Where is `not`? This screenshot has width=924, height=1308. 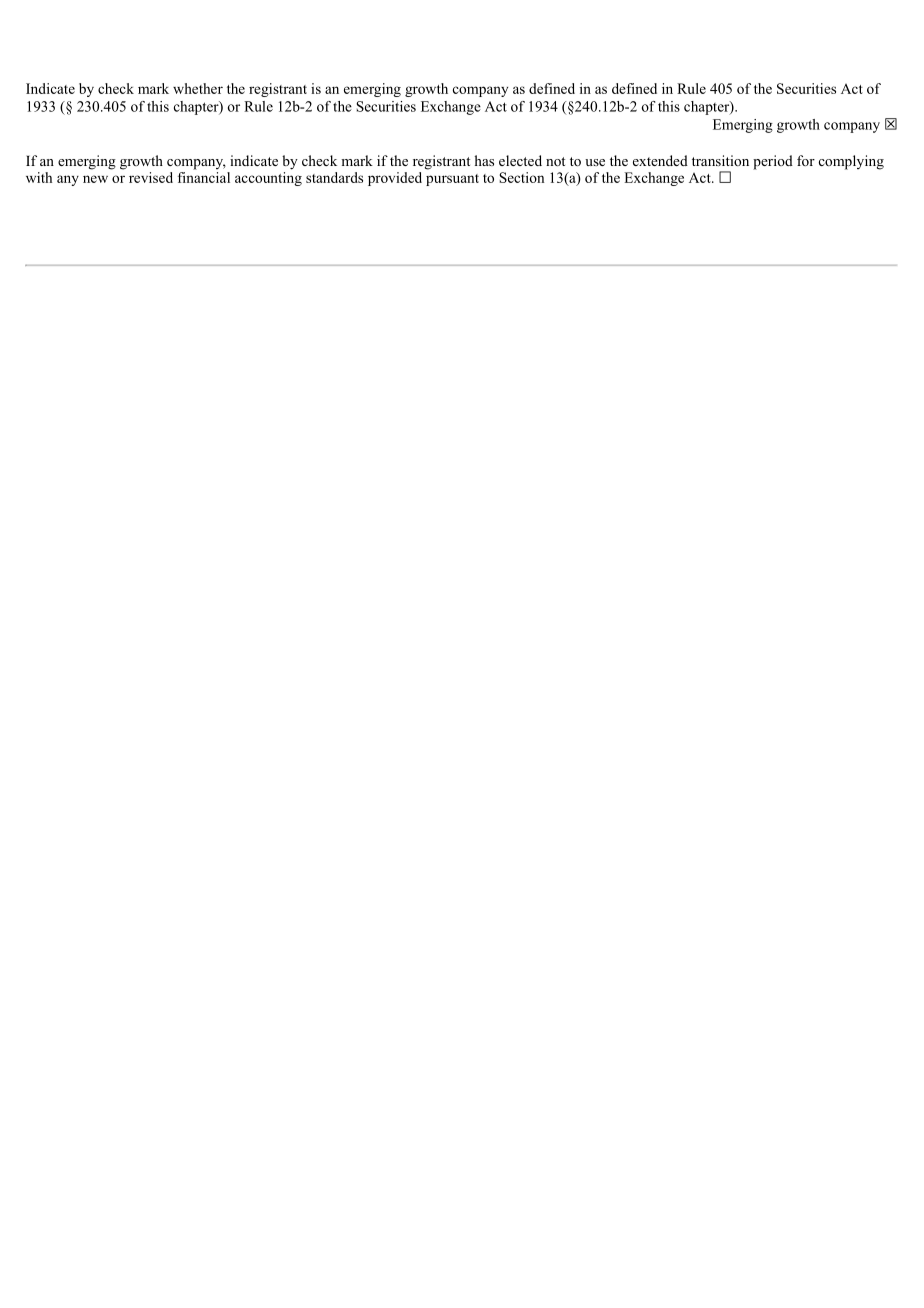
not is located at coordinates (555, 161).
